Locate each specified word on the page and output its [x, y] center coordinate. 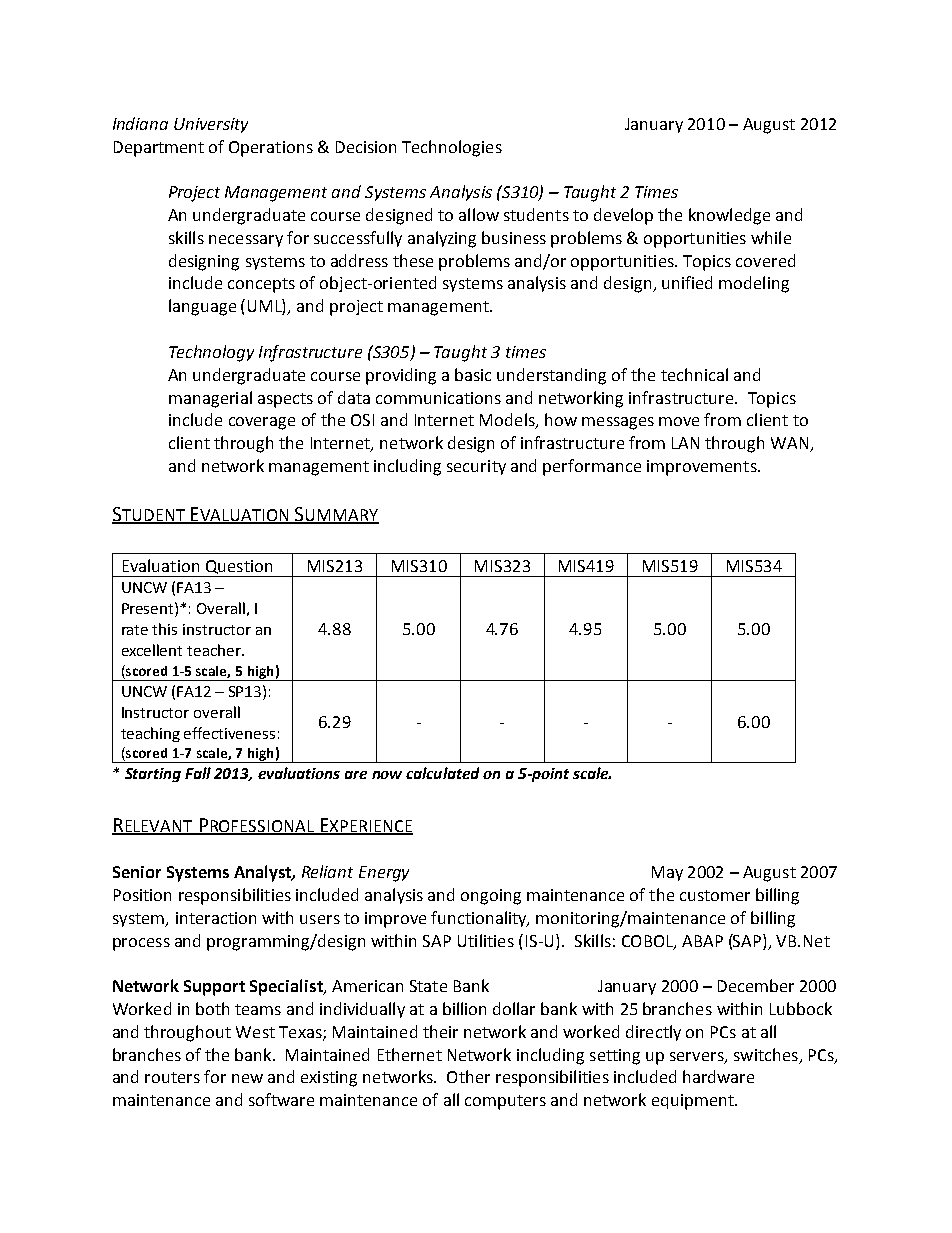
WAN [791, 444]
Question [239, 567]
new [247, 1078]
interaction [216, 918]
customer [715, 895]
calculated [442, 773]
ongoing [491, 897]
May [667, 873]
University [211, 125]
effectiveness [229, 733]
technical [694, 374]
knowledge [729, 216]
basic [473, 374]
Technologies [452, 148]
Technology [211, 353]
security [476, 467]
